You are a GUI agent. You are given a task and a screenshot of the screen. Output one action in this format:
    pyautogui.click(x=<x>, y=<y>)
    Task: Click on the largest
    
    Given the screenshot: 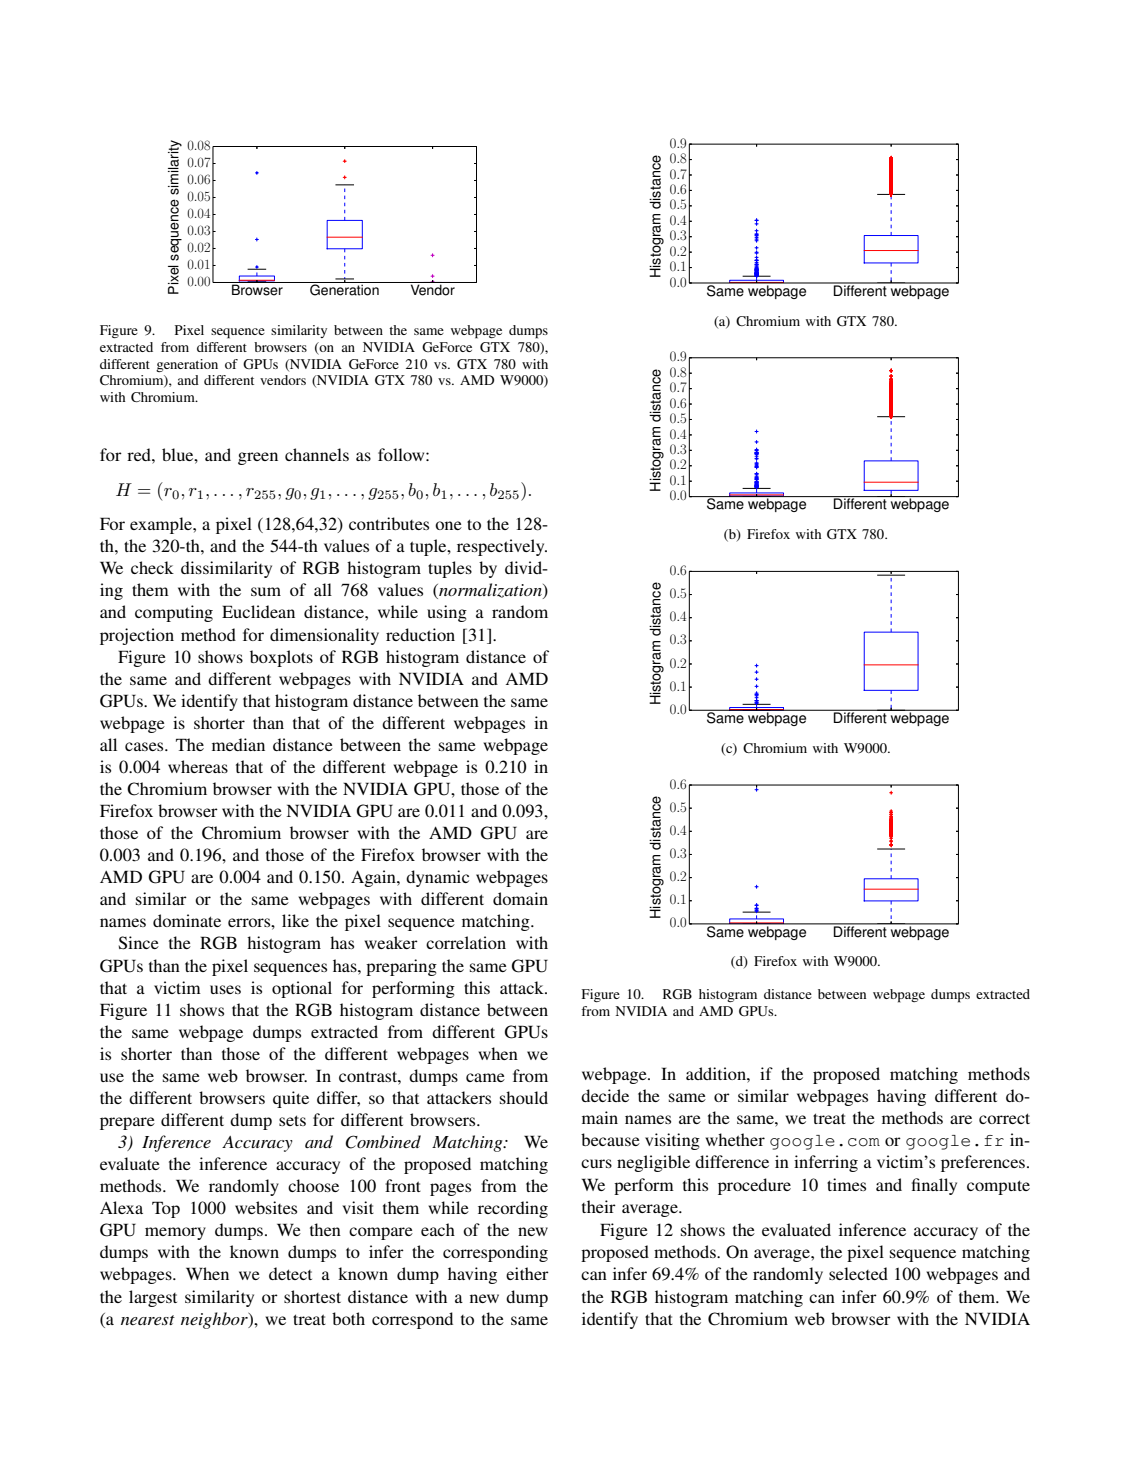 What is the action you would take?
    pyautogui.click(x=153, y=1298)
